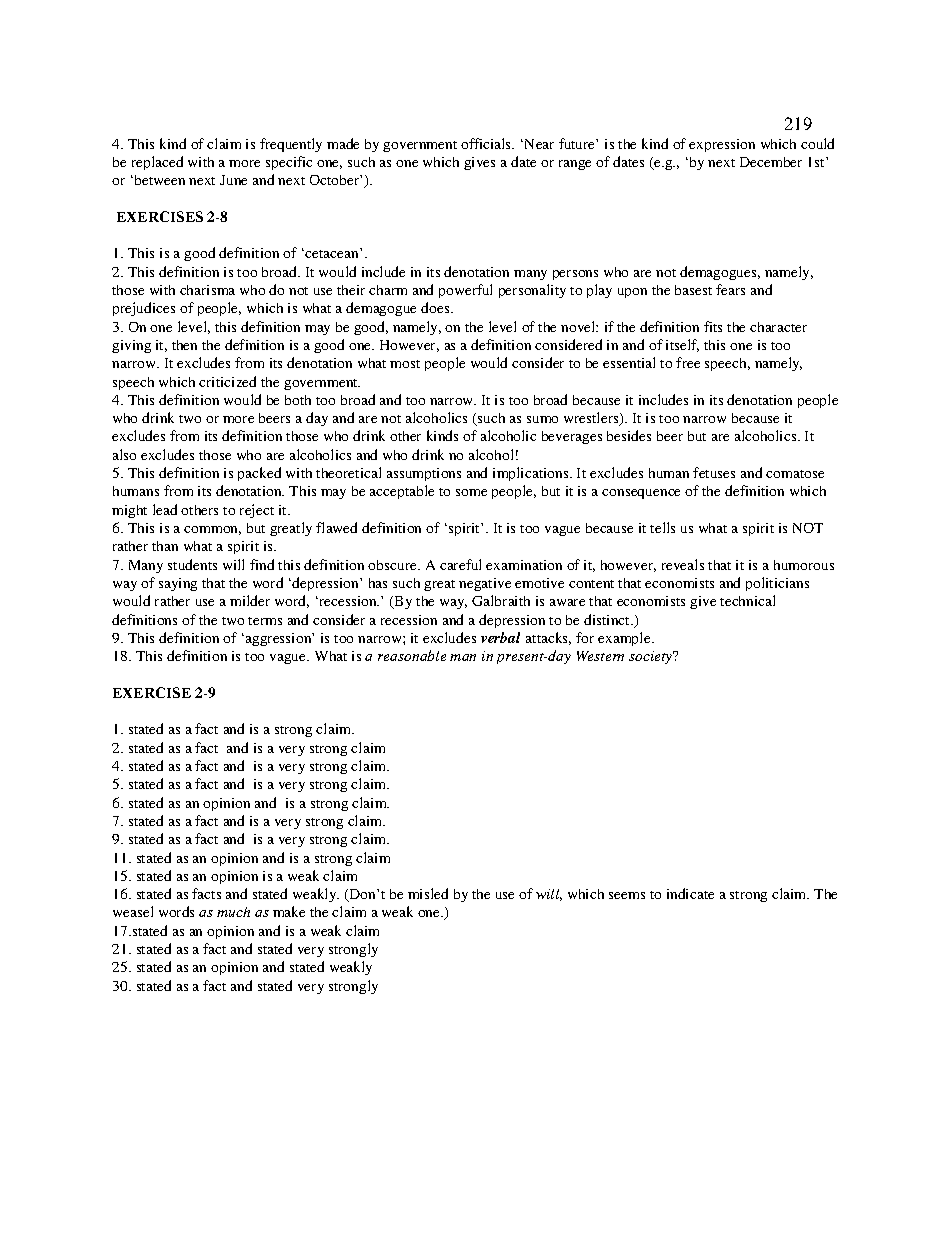 Image resolution: width=952 pixels, height=1233 pixels. I want to click on officials, so click(487, 143).
